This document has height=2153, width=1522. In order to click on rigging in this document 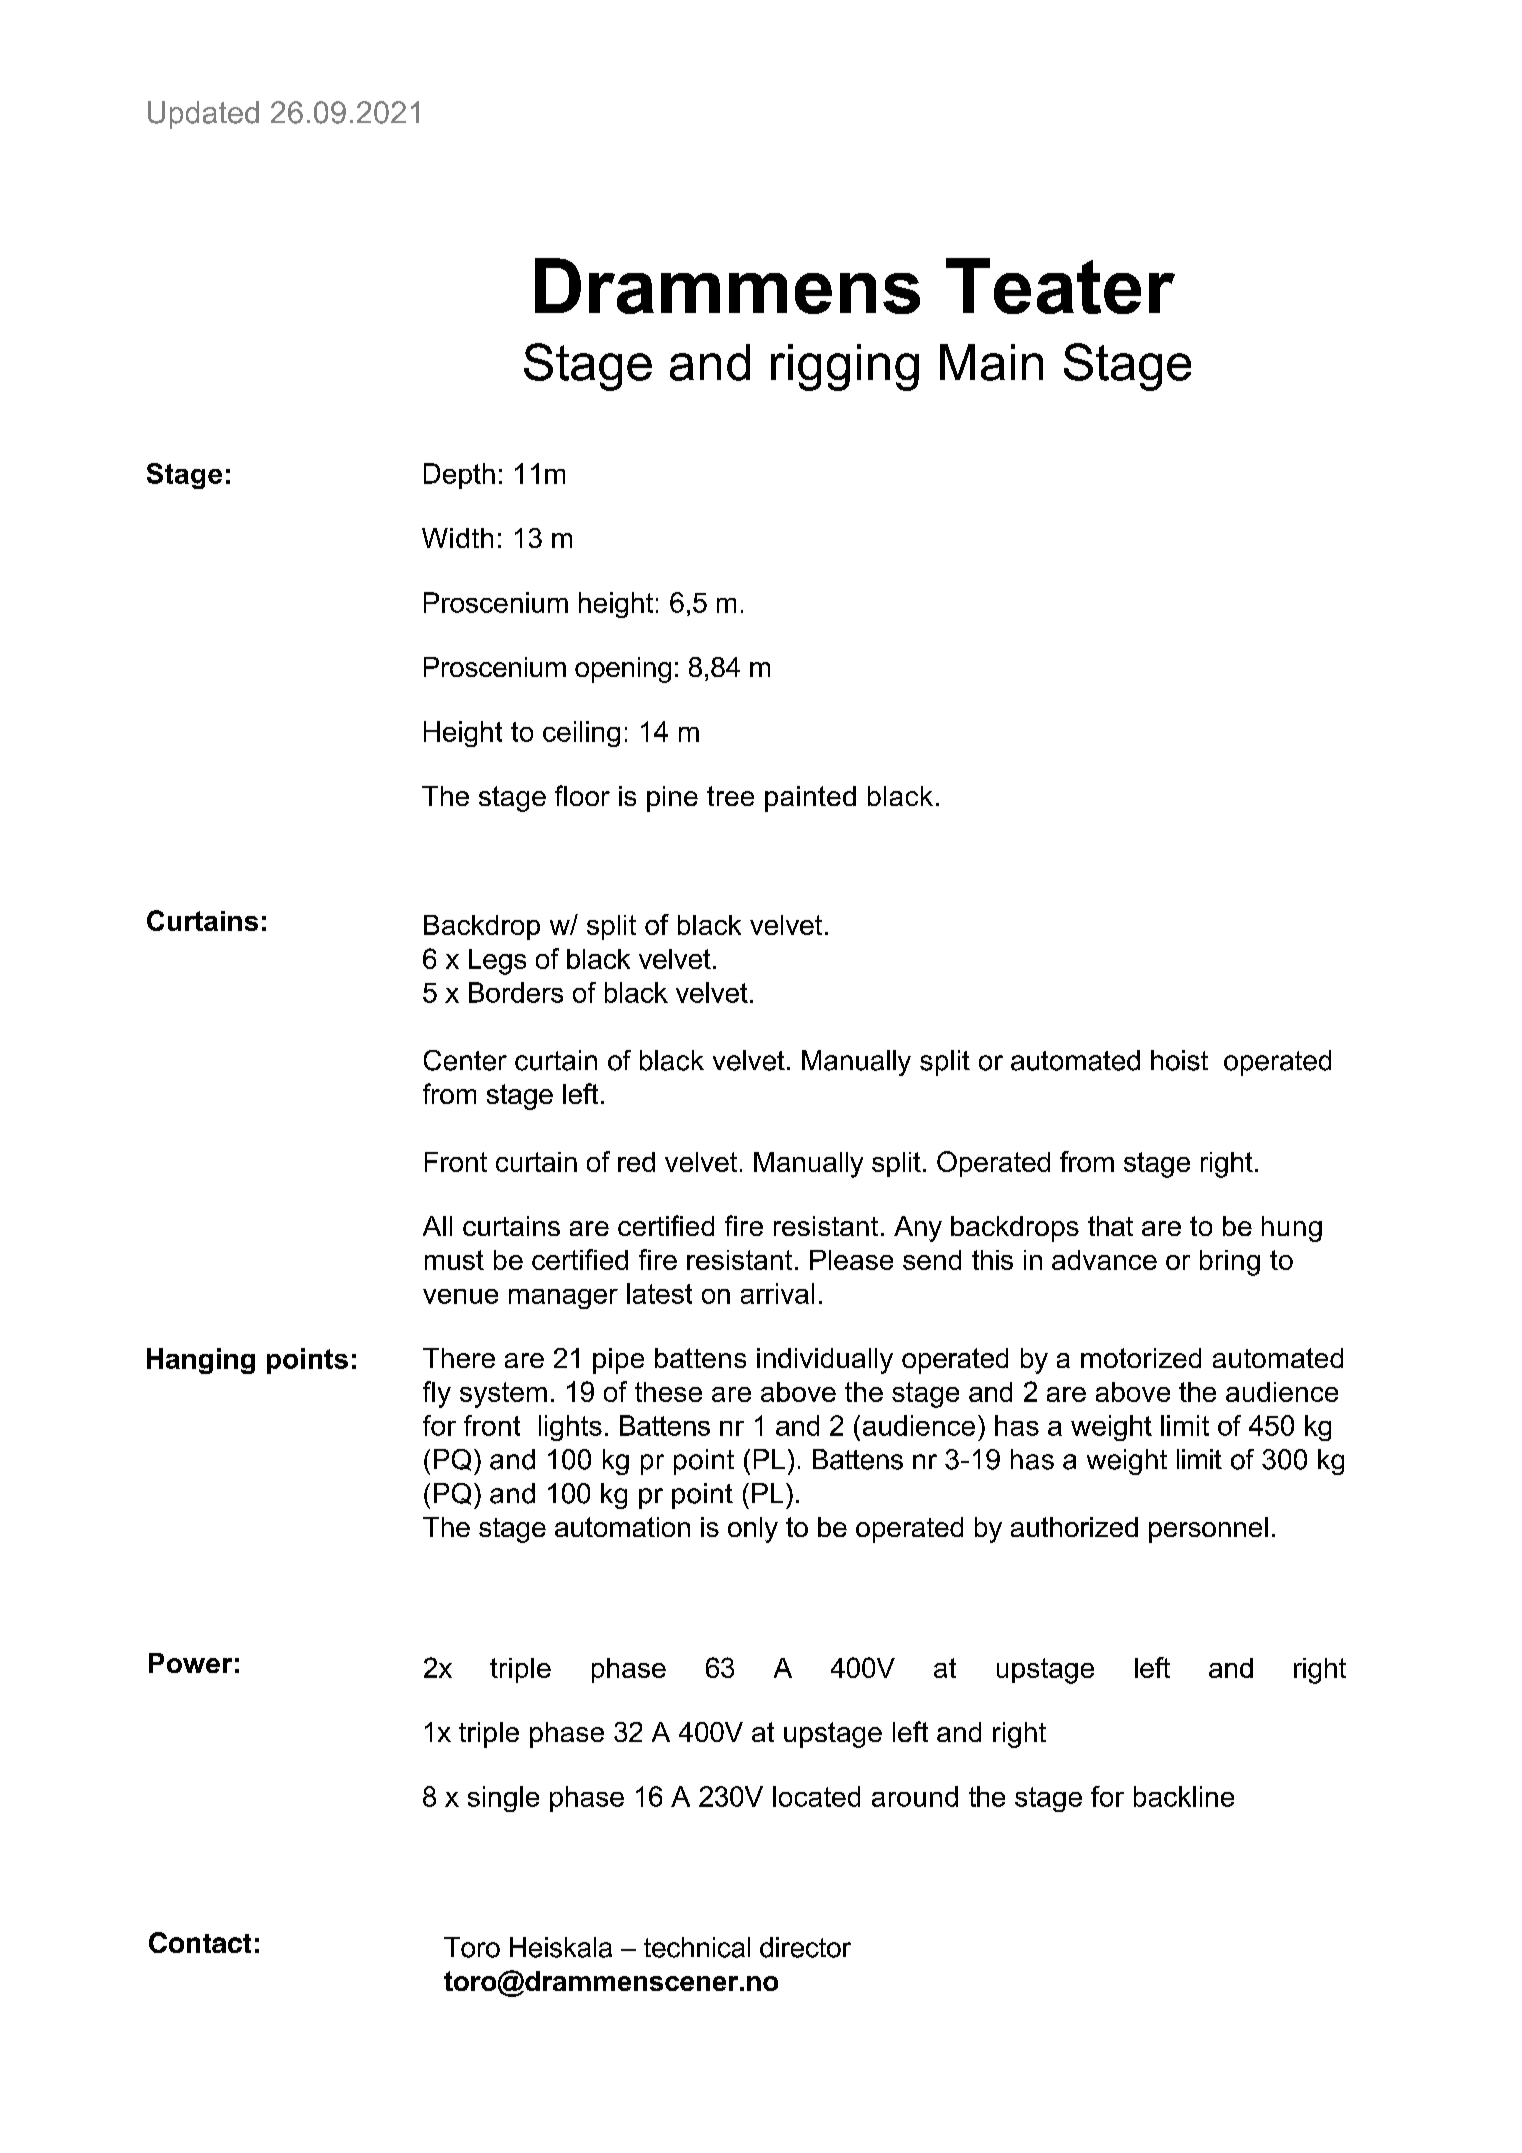, I will do `click(845, 367)`.
